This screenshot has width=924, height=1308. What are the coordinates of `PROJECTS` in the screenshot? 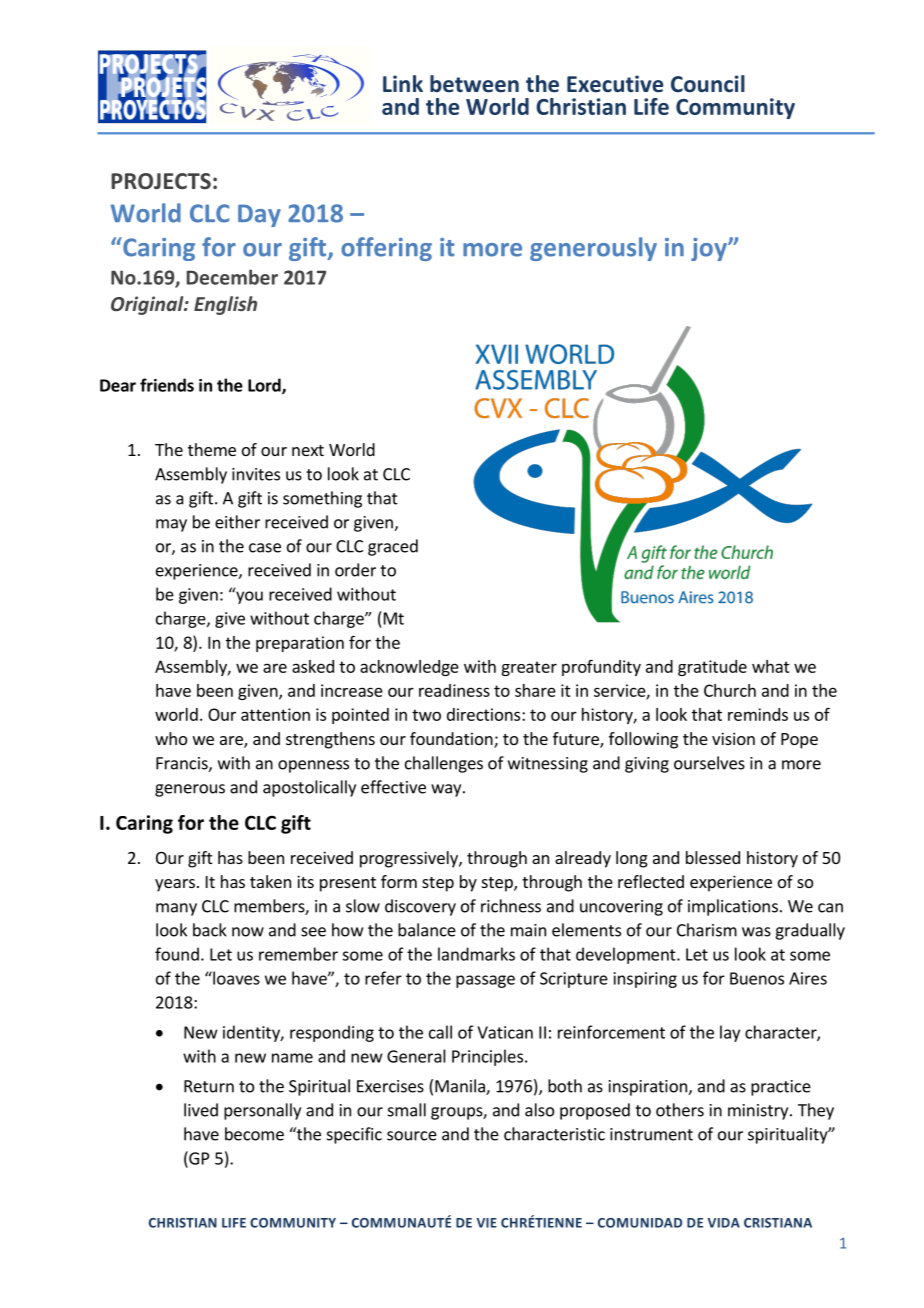 It's located at (161, 181).
